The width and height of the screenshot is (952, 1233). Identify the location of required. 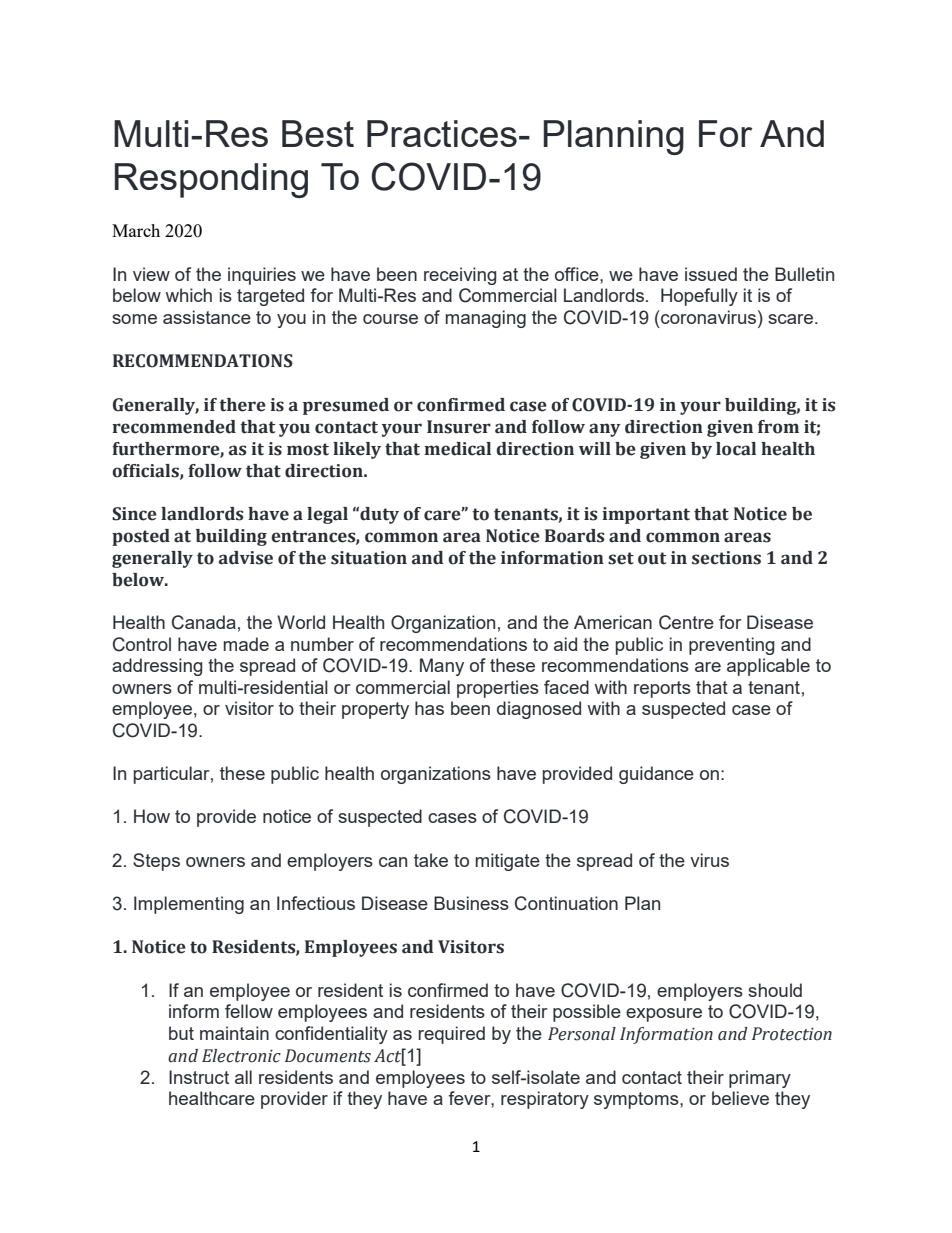
(451, 1035).
